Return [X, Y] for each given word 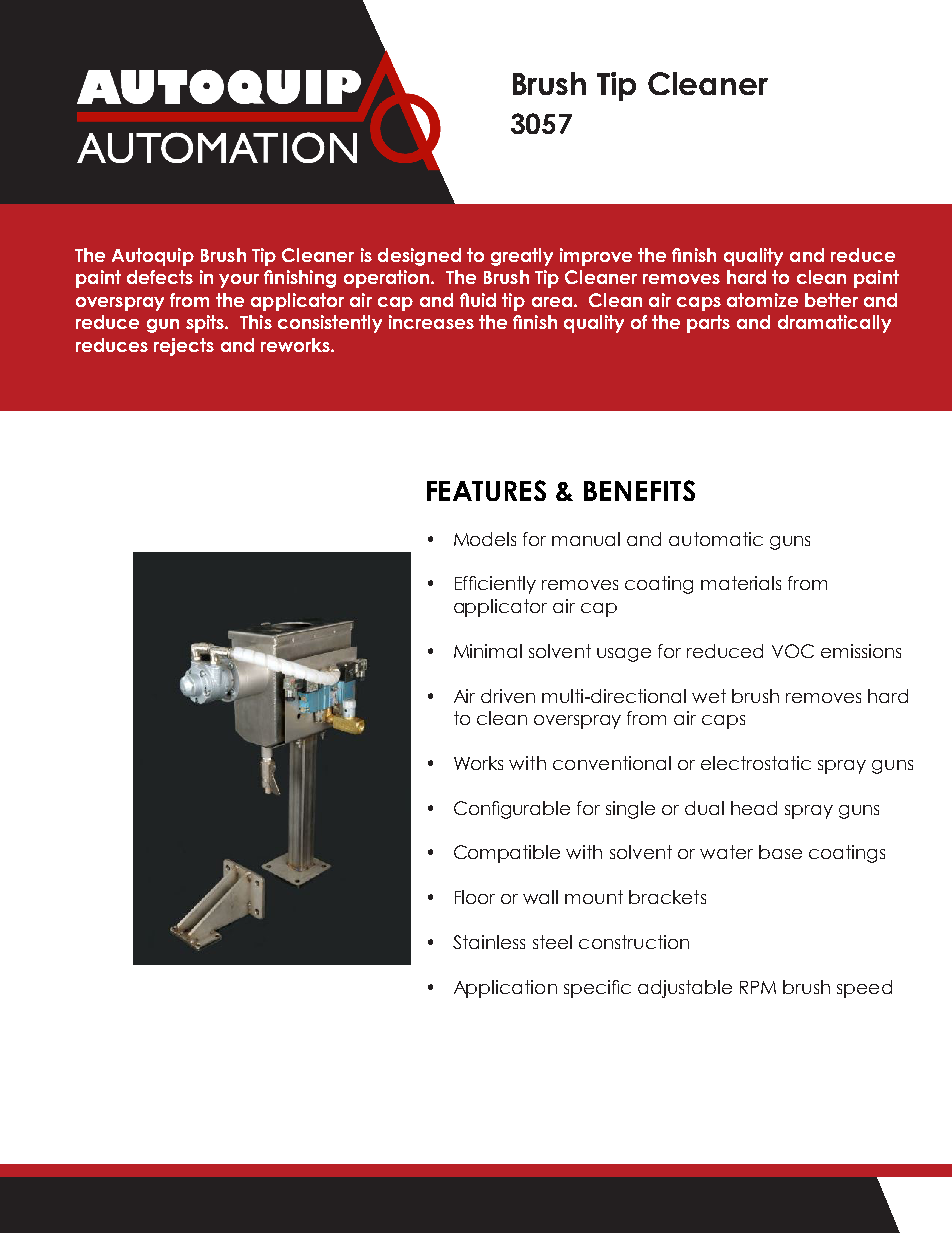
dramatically [834, 324]
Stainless [489, 942]
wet [709, 696]
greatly [522, 257]
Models [485, 539]
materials [741, 583]
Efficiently [495, 585]
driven [508, 696]
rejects [184, 347]
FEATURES [486, 490]
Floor [475, 897]
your [239, 281]
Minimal [488, 651]
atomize [762, 300]
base [780, 852]
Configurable [512, 810]
